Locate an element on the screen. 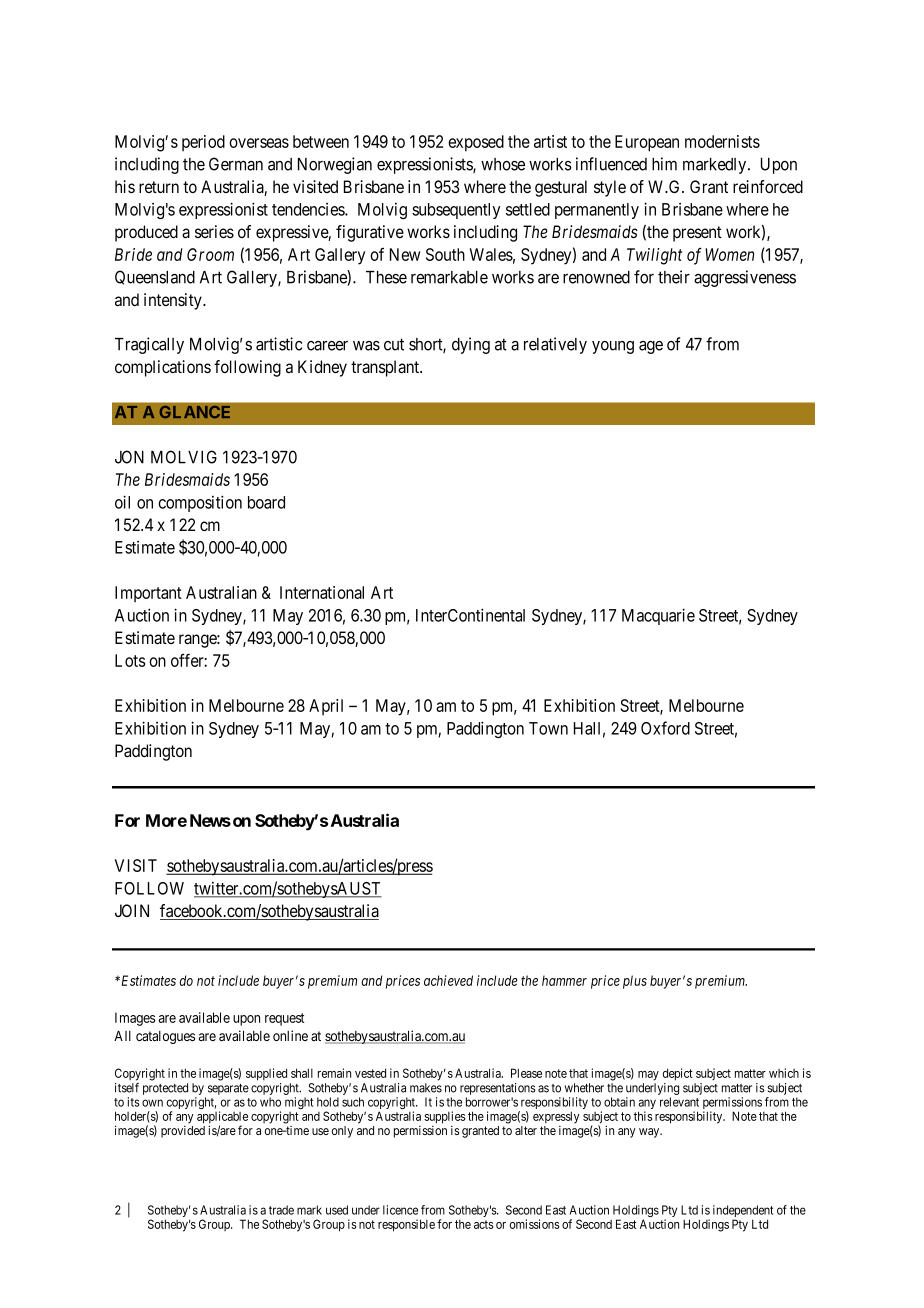  plus is located at coordinates (635, 982).
